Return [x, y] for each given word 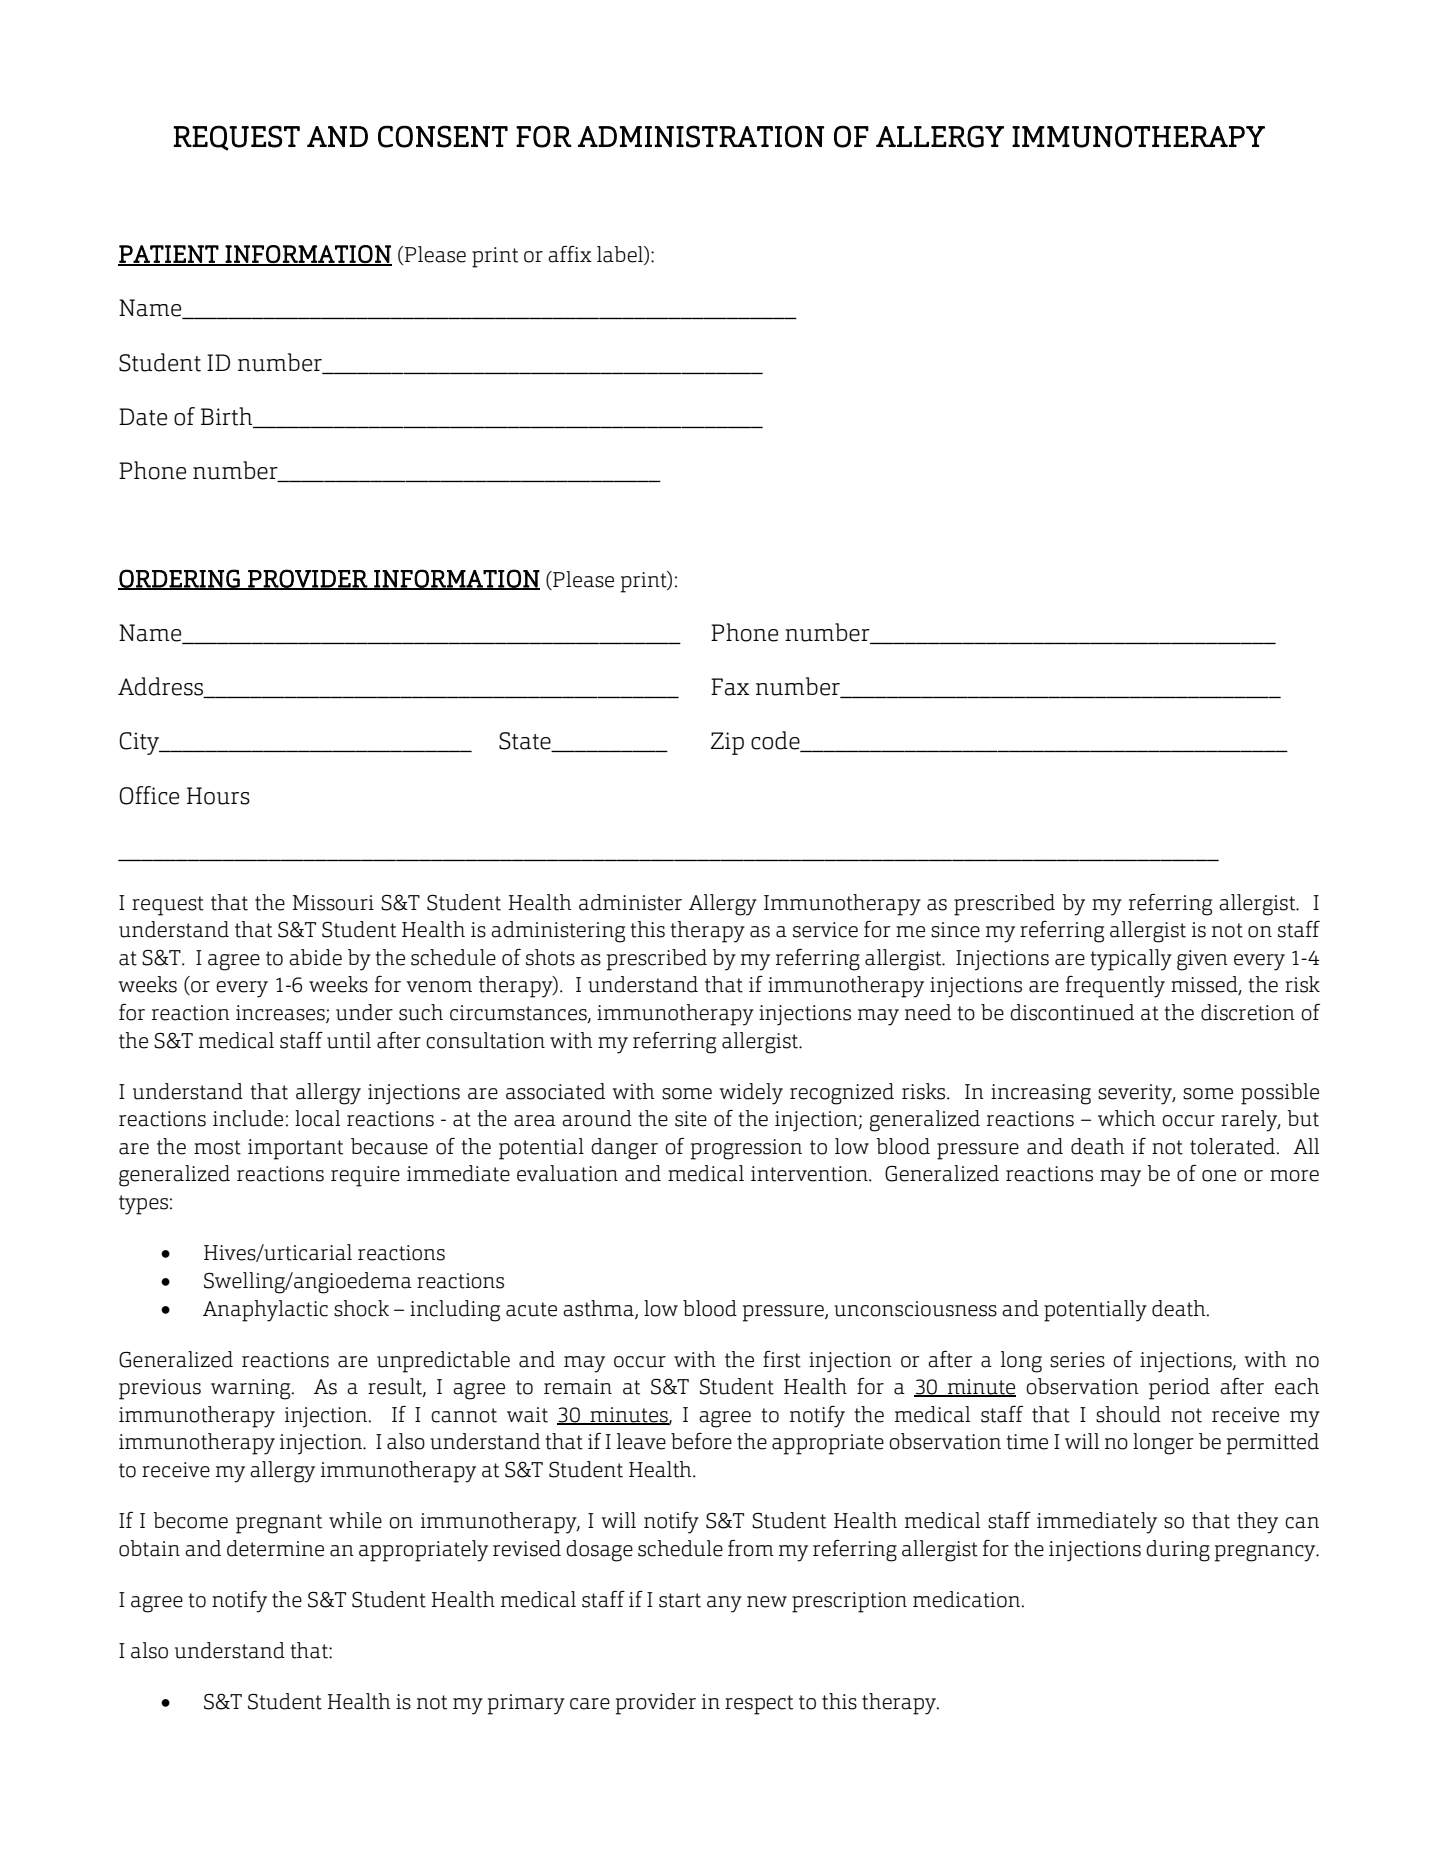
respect [759, 1705]
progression [746, 1149]
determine [275, 1548]
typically [1131, 960]
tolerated [1232, 1146]
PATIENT [169, 255]
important [295, 1149]
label [621, 255]
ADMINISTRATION [701, 136]
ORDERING [180, 579]
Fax [730, 687]
